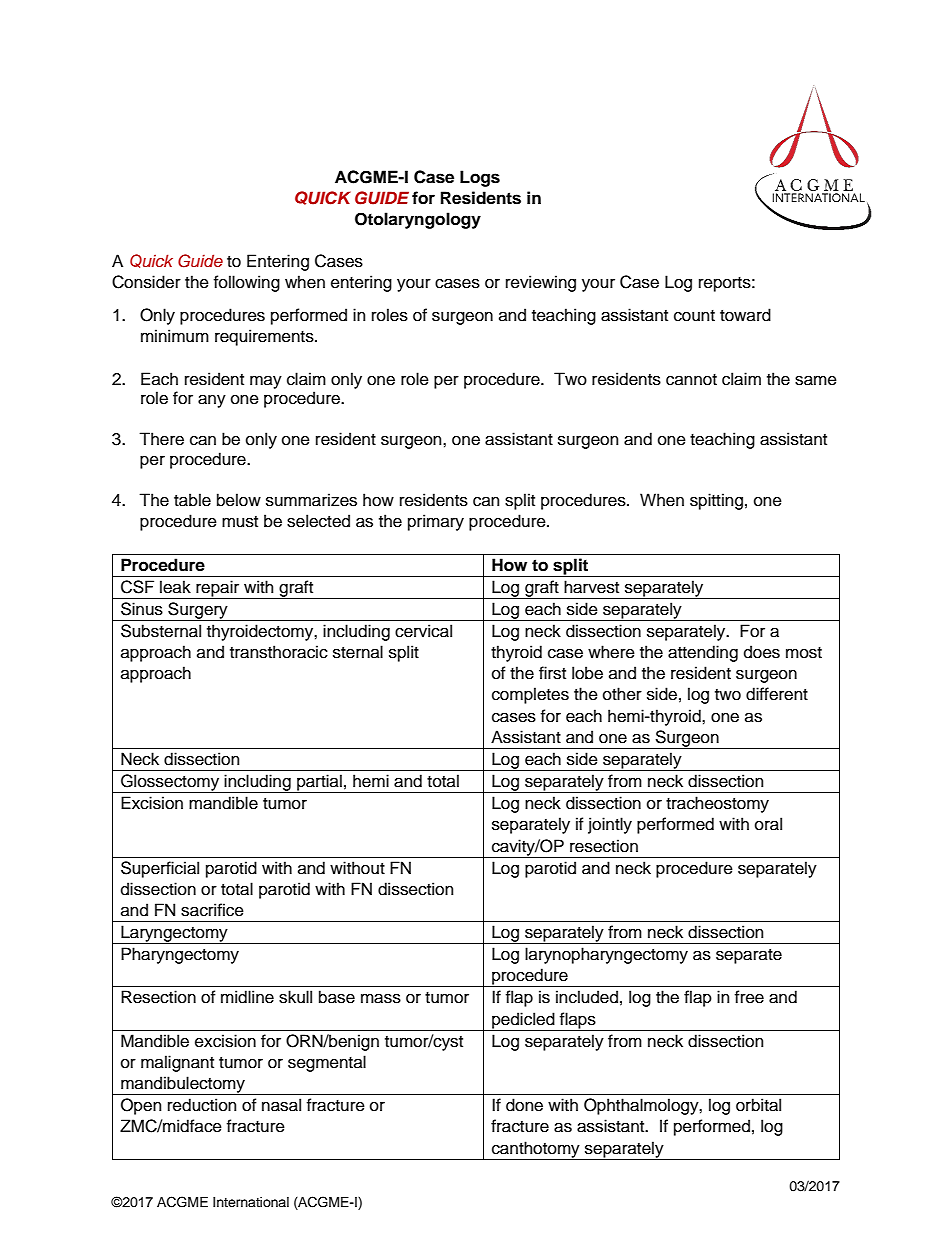  Describe the element at coordinates (524, 1105) in the screenshot. I see `done` at that location.
